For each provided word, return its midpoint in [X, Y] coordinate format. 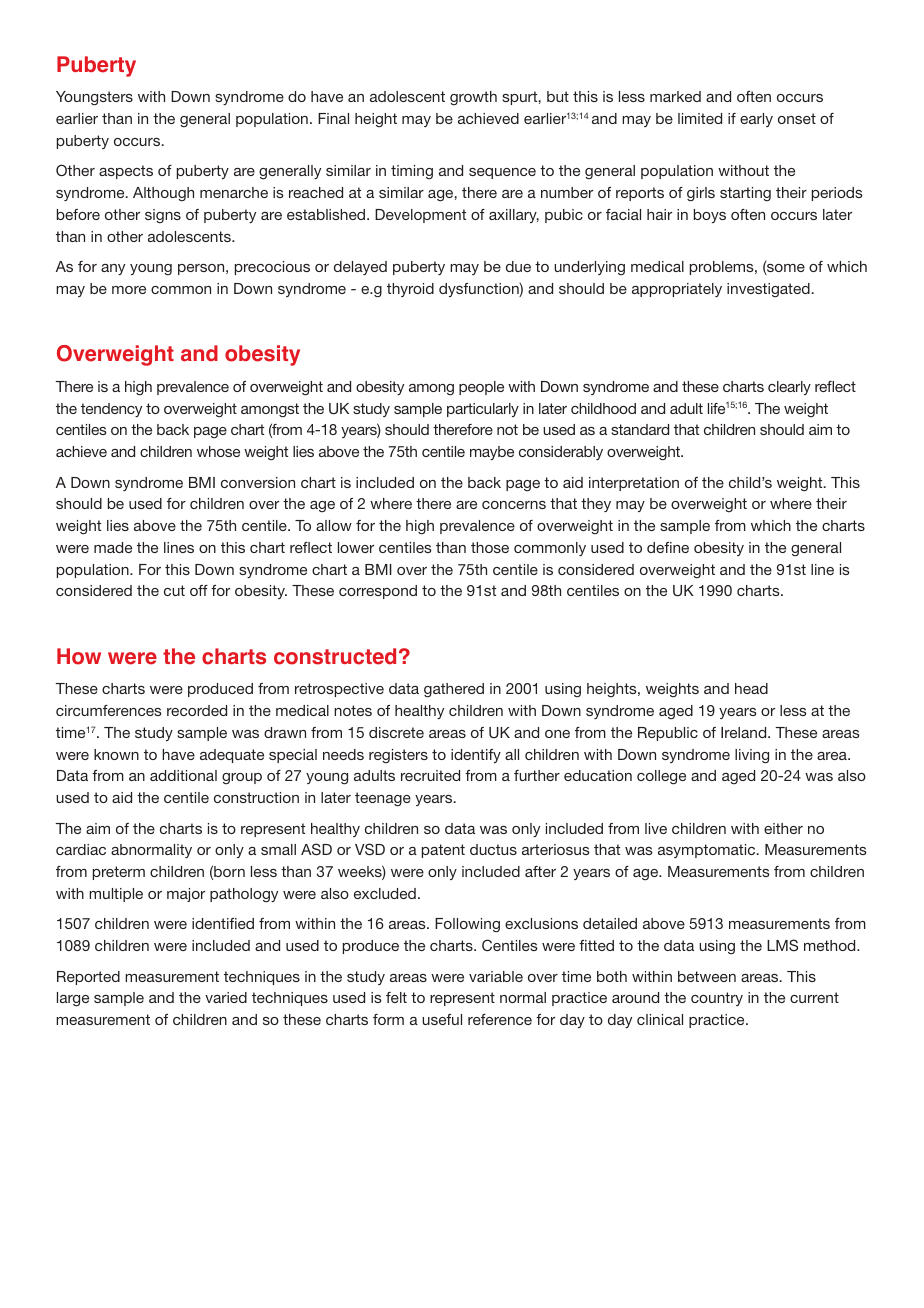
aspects [126, 172]
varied [226, 997]
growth [473, 98]
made [113, 547]
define [668, 547]
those [490, 547]
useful [442, 1019]
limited [700, 118]
